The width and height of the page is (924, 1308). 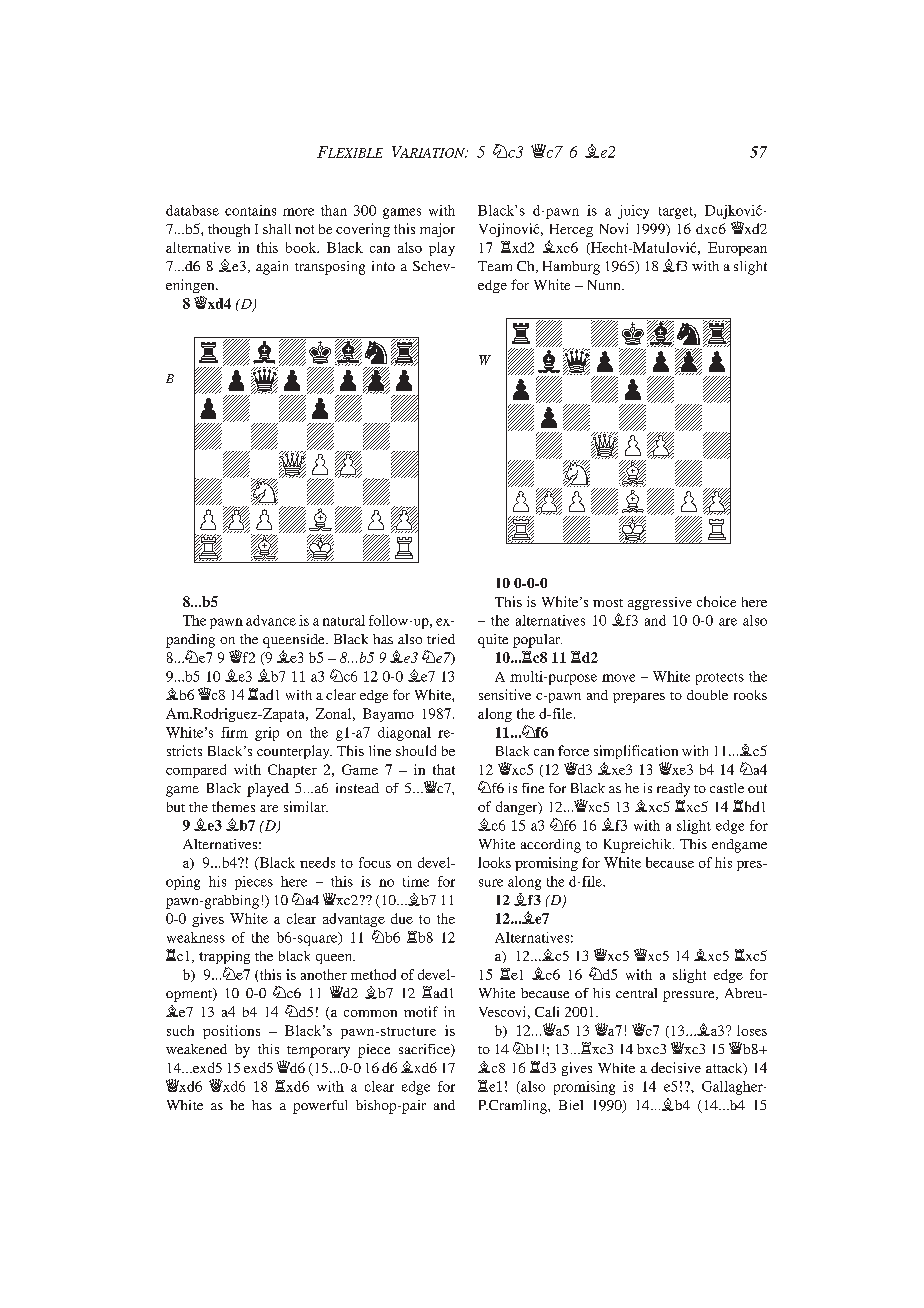 I want to click on themes, so click(x=233, y=806).
